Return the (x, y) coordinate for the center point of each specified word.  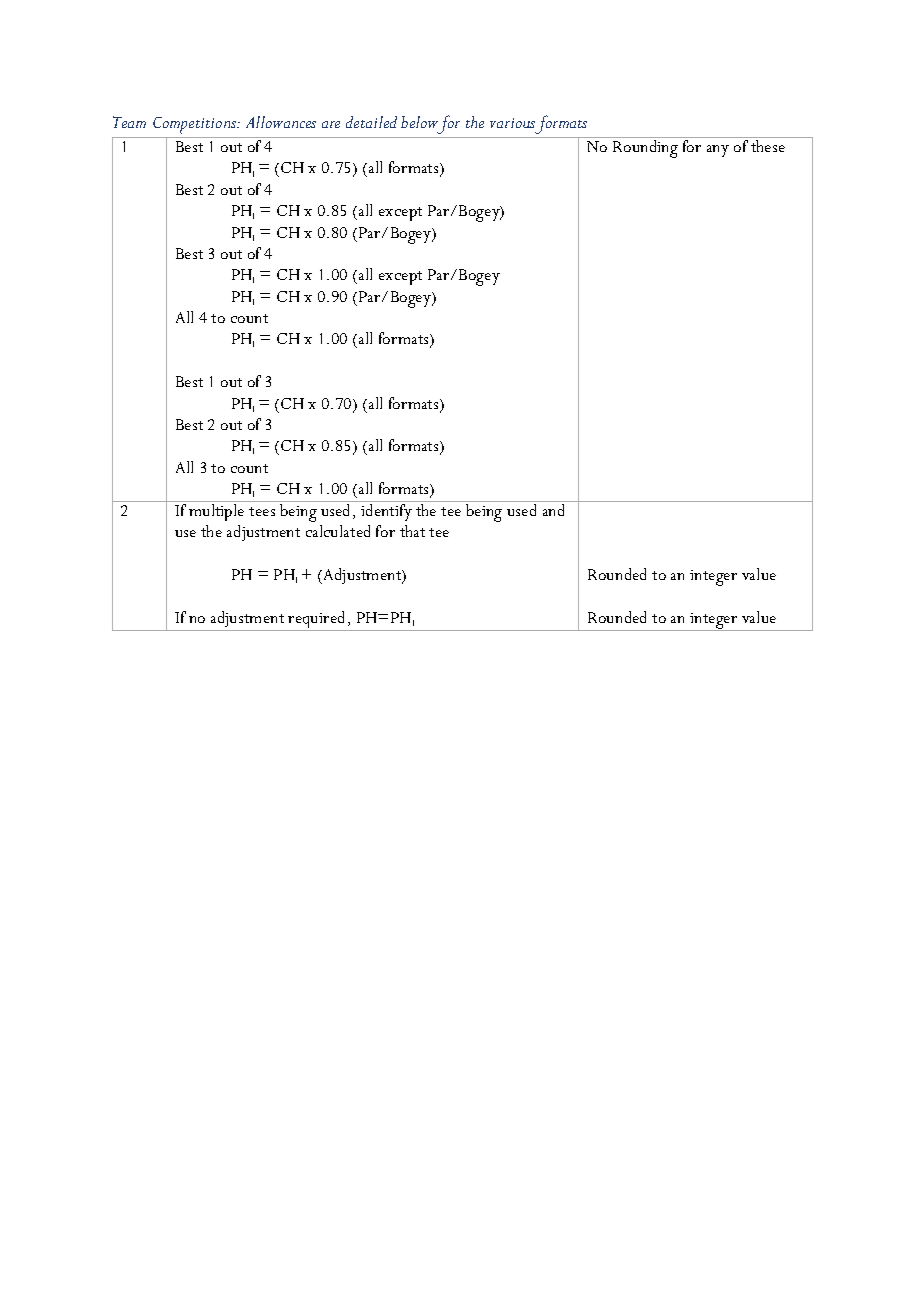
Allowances (281, 122)
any (718, 151)
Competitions (196, 125)
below (419, 122)
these (768, 146)
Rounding (645, 149)
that (412, 531)
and (553, 510)
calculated (338, 531)
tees (262, 511)
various (512, 123)
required (318, 621)
